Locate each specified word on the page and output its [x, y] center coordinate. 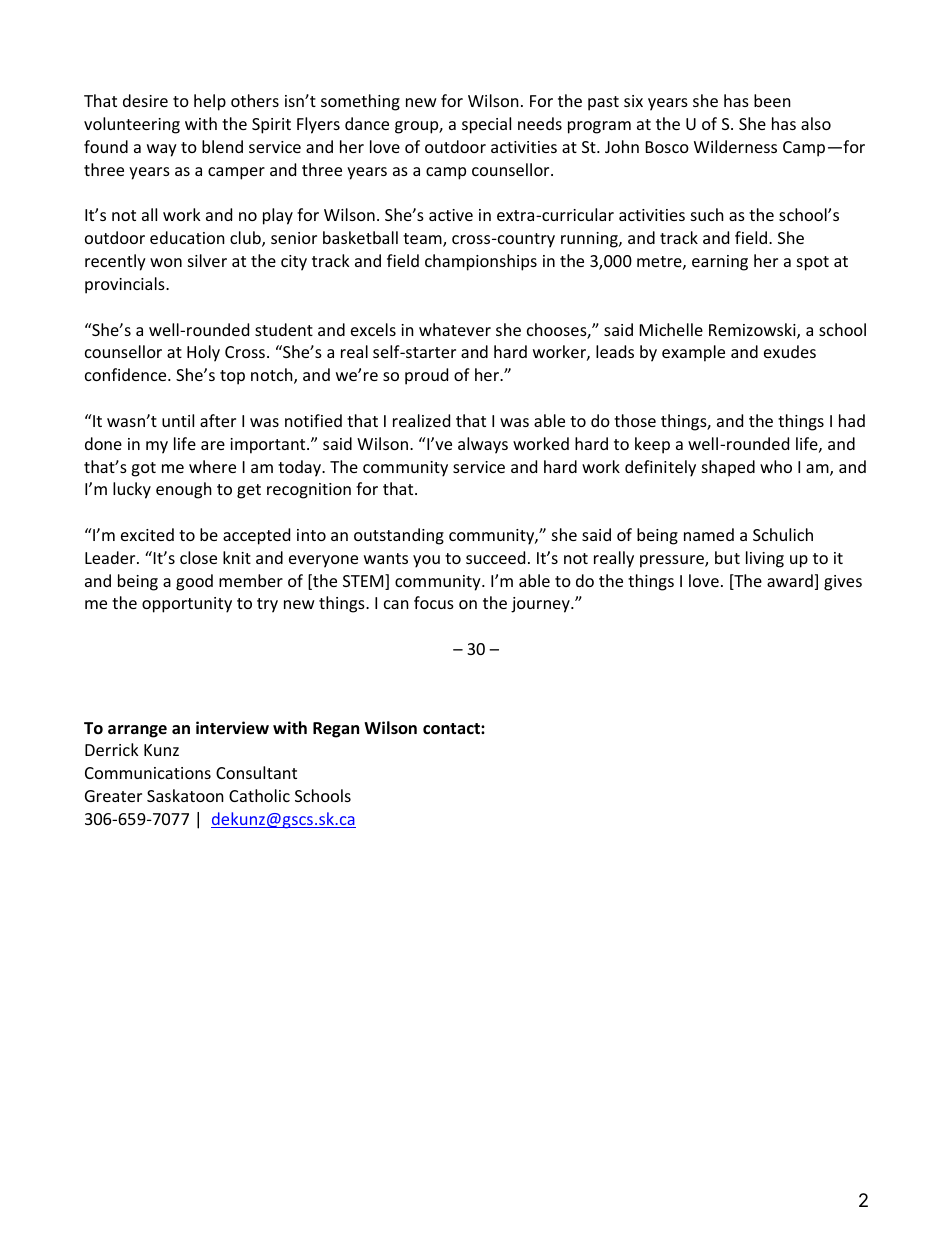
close [198, 557]
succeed [495, 557]
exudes [790, 351]
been [772, 100]
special [486, 125]
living [765, 559]
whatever [455, 329]
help [210, 102]
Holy [203, 353]
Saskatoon [185, 795]
